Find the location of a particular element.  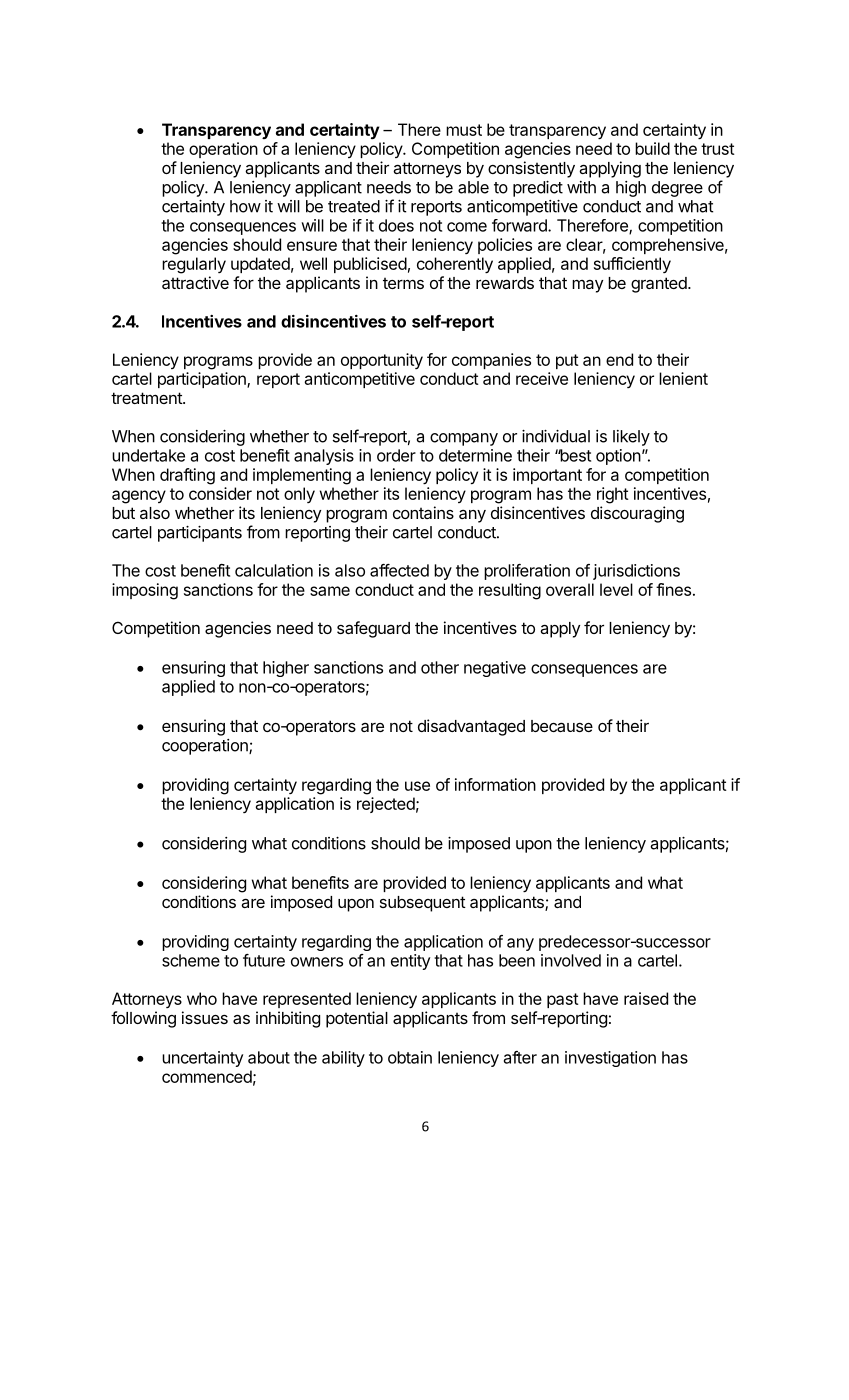

issues is located at coordinates (205, 1017).
